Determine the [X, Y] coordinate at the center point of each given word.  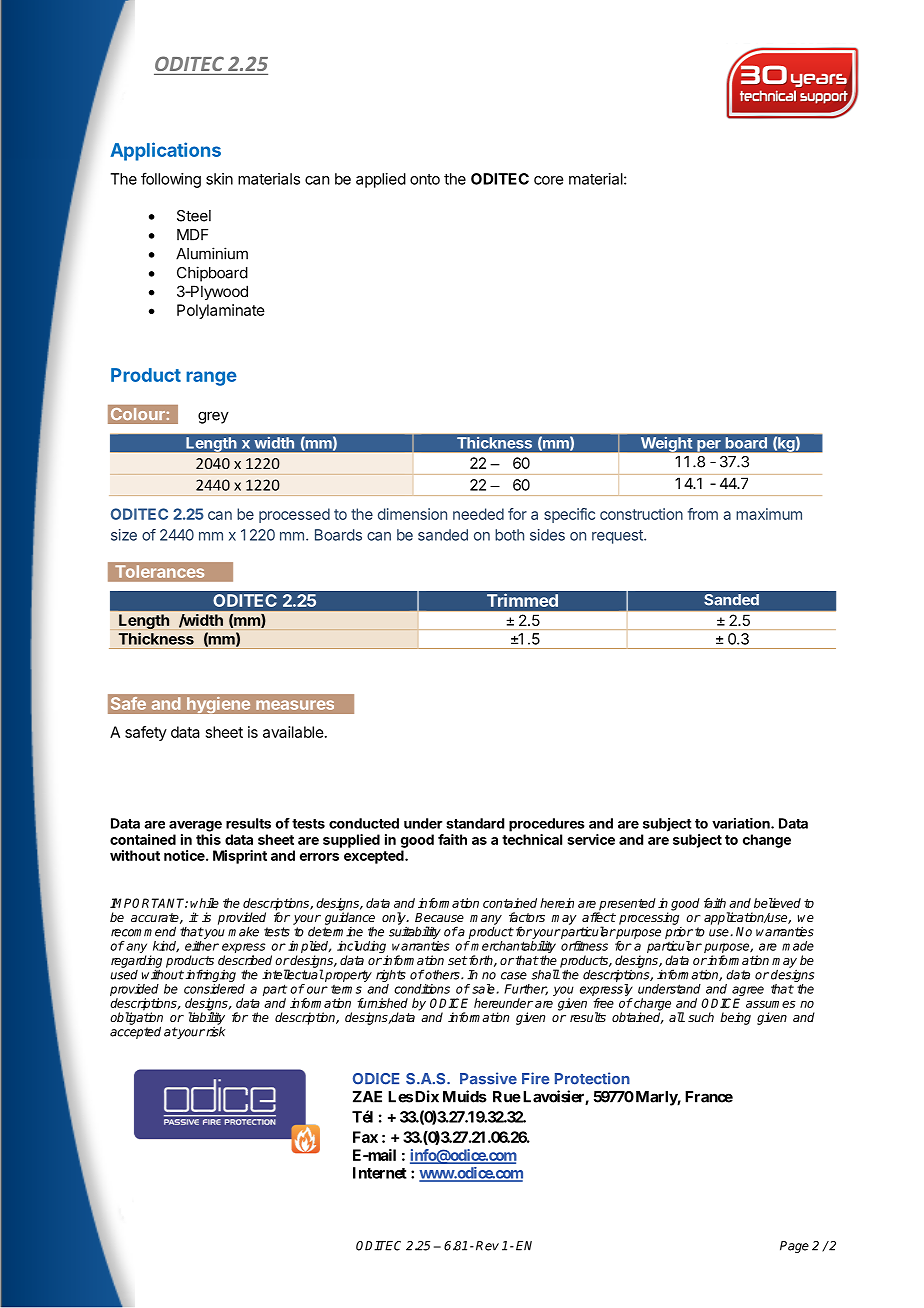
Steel [194, 216]
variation [742, 823]
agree [748, 992]
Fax [365, 1137]
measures [295, 705]
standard [475, 823]
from [703, 514]
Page [794, 1247]
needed [478, 514]
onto [425, 179]
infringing [211, 975]
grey [213, 417]
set [458, 960]
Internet [380, 1173]
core [548, 180]
